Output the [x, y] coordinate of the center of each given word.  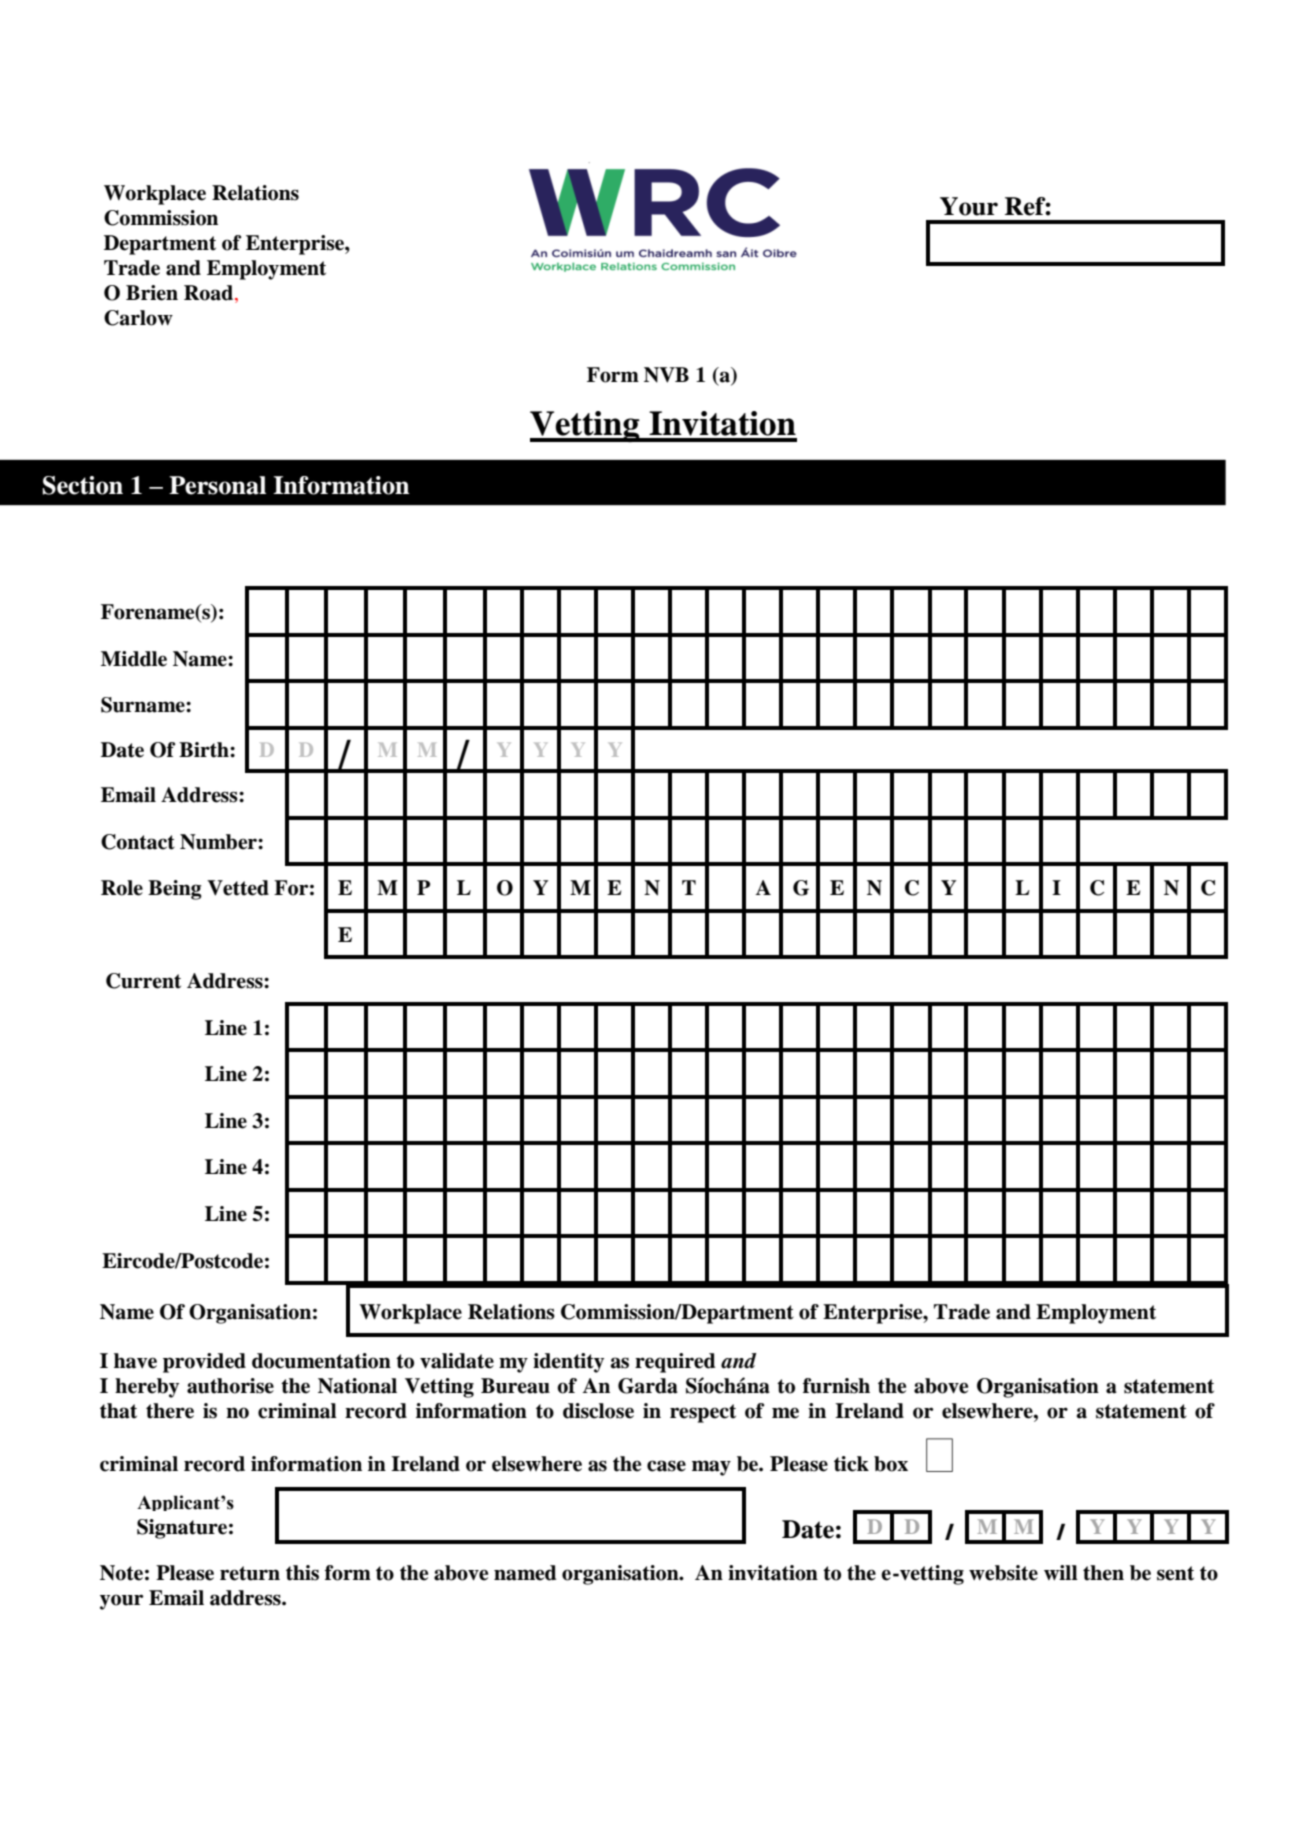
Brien [152, 293]
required [675, 1363]
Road [210, 294]
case [666, 1466]
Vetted [238, 888]
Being [175, 890]
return [250, 1573]
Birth [205, 750]
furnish [836, 1386]
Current [143, 981]
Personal [217, 485]
